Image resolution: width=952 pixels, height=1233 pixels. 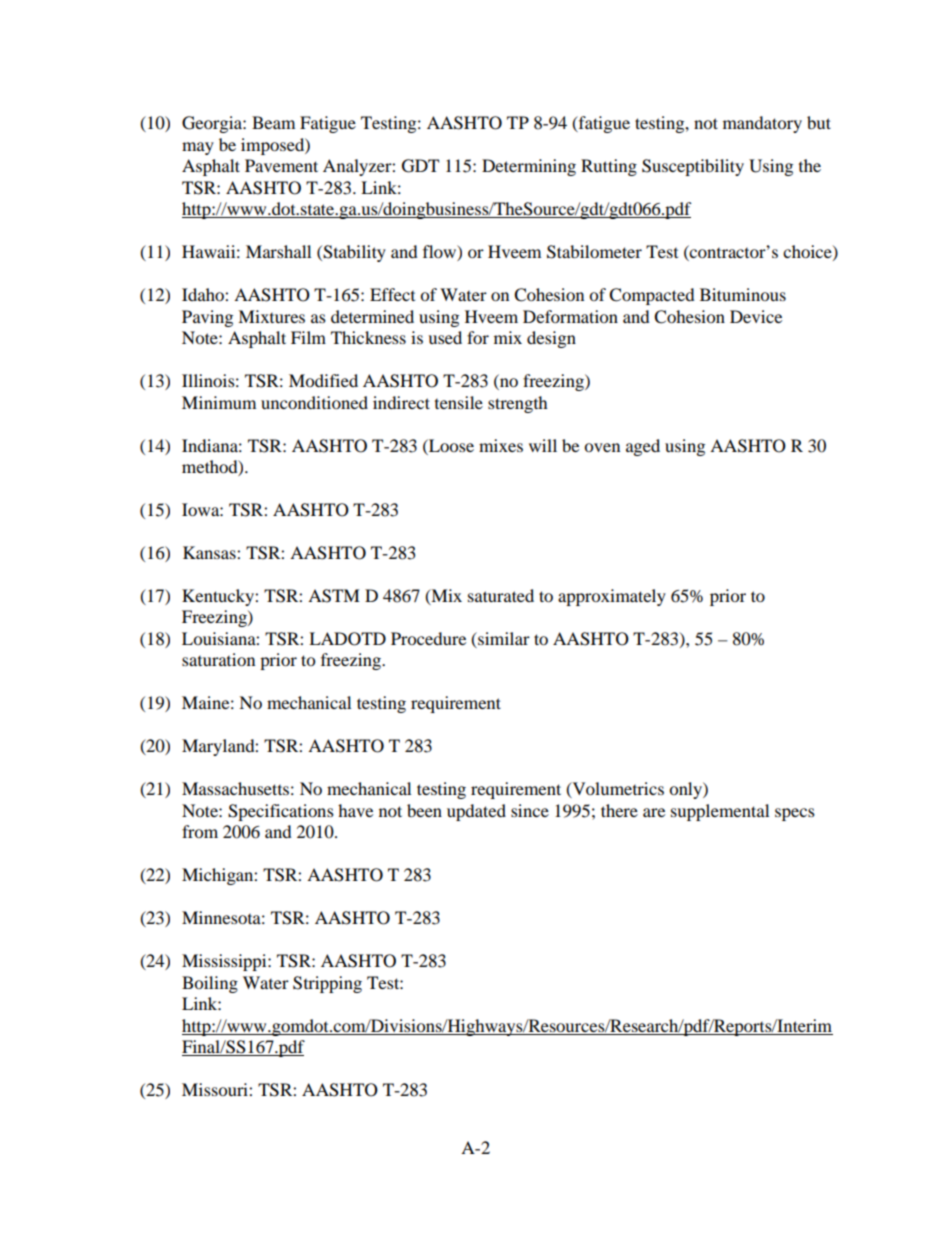 I want to click on Specifications, so click(x=281, y=812).
